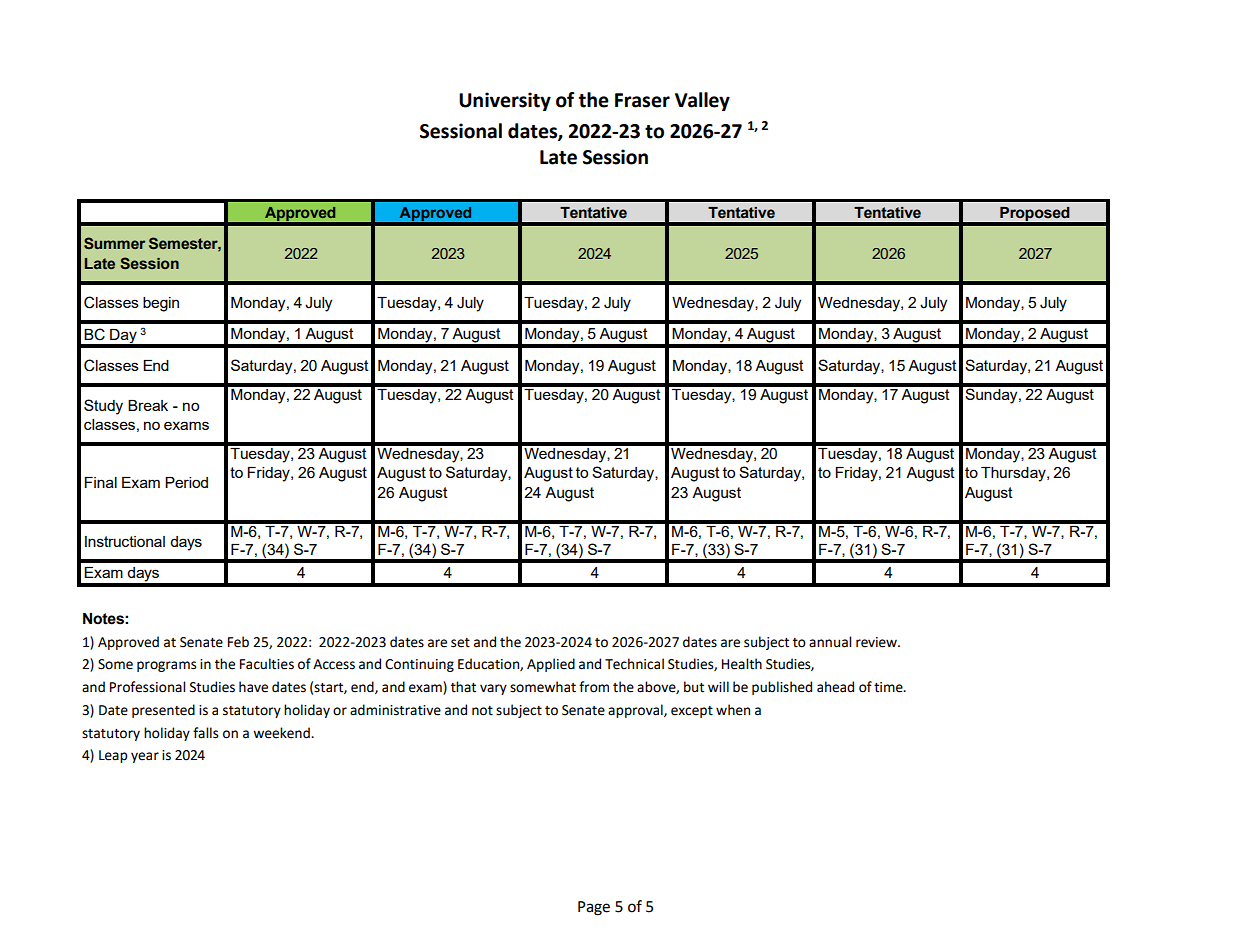 This screenshot has height=952, width=1233. Describe the element at coordinates (161, 304) in the screenshot. I see `begin` at that location.
